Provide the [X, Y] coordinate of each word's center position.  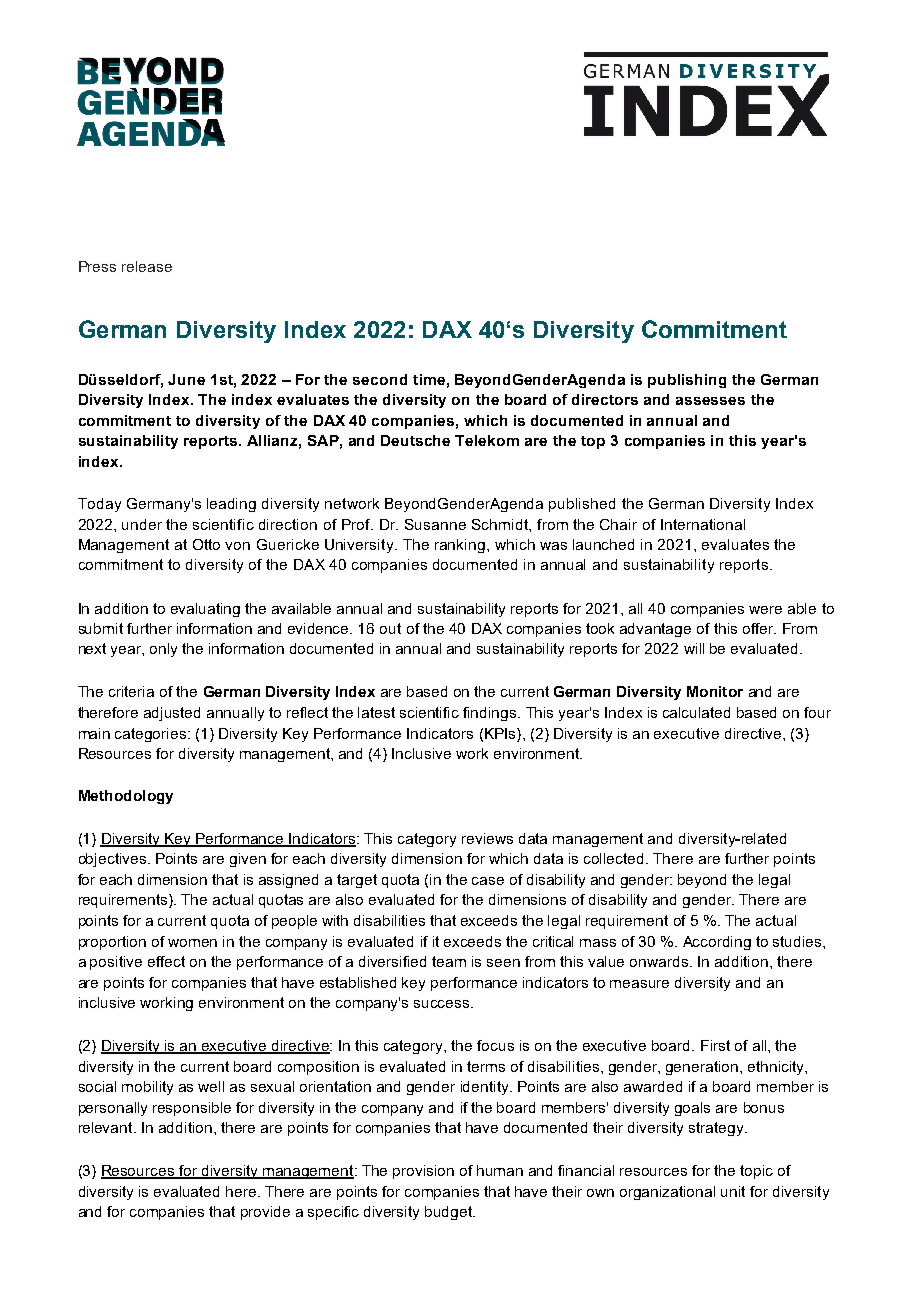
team [449, 961]
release [147, 266]
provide [265, 1213]
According [717, 943]
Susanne [435, 524]
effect [166, 961]
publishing [687, 381]
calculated [696, 712]
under [142, 524]
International [703, 524]
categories [152, 735]
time [429, 379]
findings [491, 714]
